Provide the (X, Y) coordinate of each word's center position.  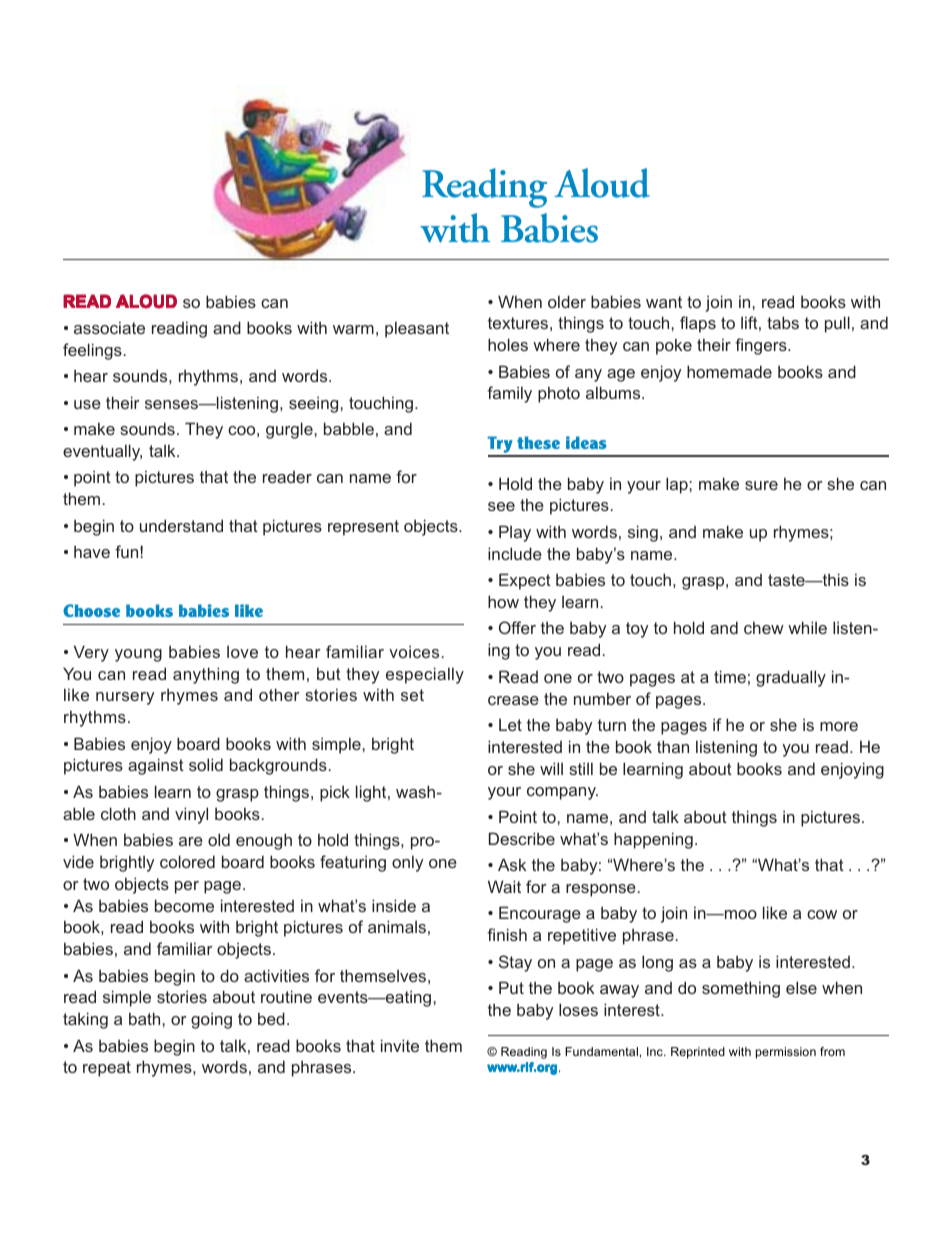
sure (761, 485)
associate (109, 327)
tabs (783, 322)
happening (653, 840)
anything (206, 675)
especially (425, 675)
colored (187, 861)
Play (515, 533)
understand (181, 525)
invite (400, 1045)
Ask (512, 864)
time (730, 676)
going (211, 1020)
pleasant (417, 329)
